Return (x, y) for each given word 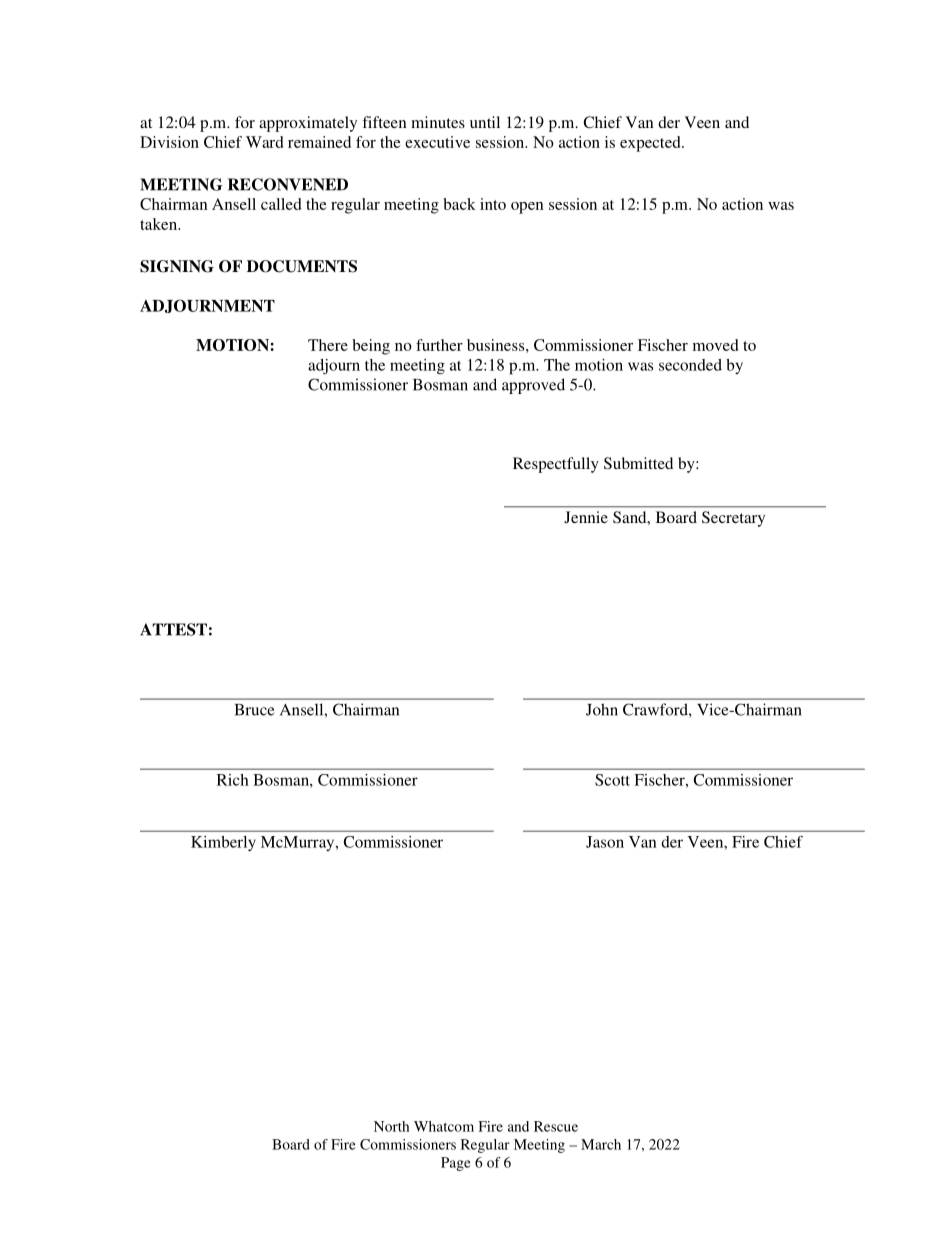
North (391, 1126)
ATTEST (173, 629)
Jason (605, 842)
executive (437, 142)
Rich (233, 780)
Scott (612, 780)
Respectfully (556, 465)
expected (651, 144)
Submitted (638, 463)
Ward (264, 142)
